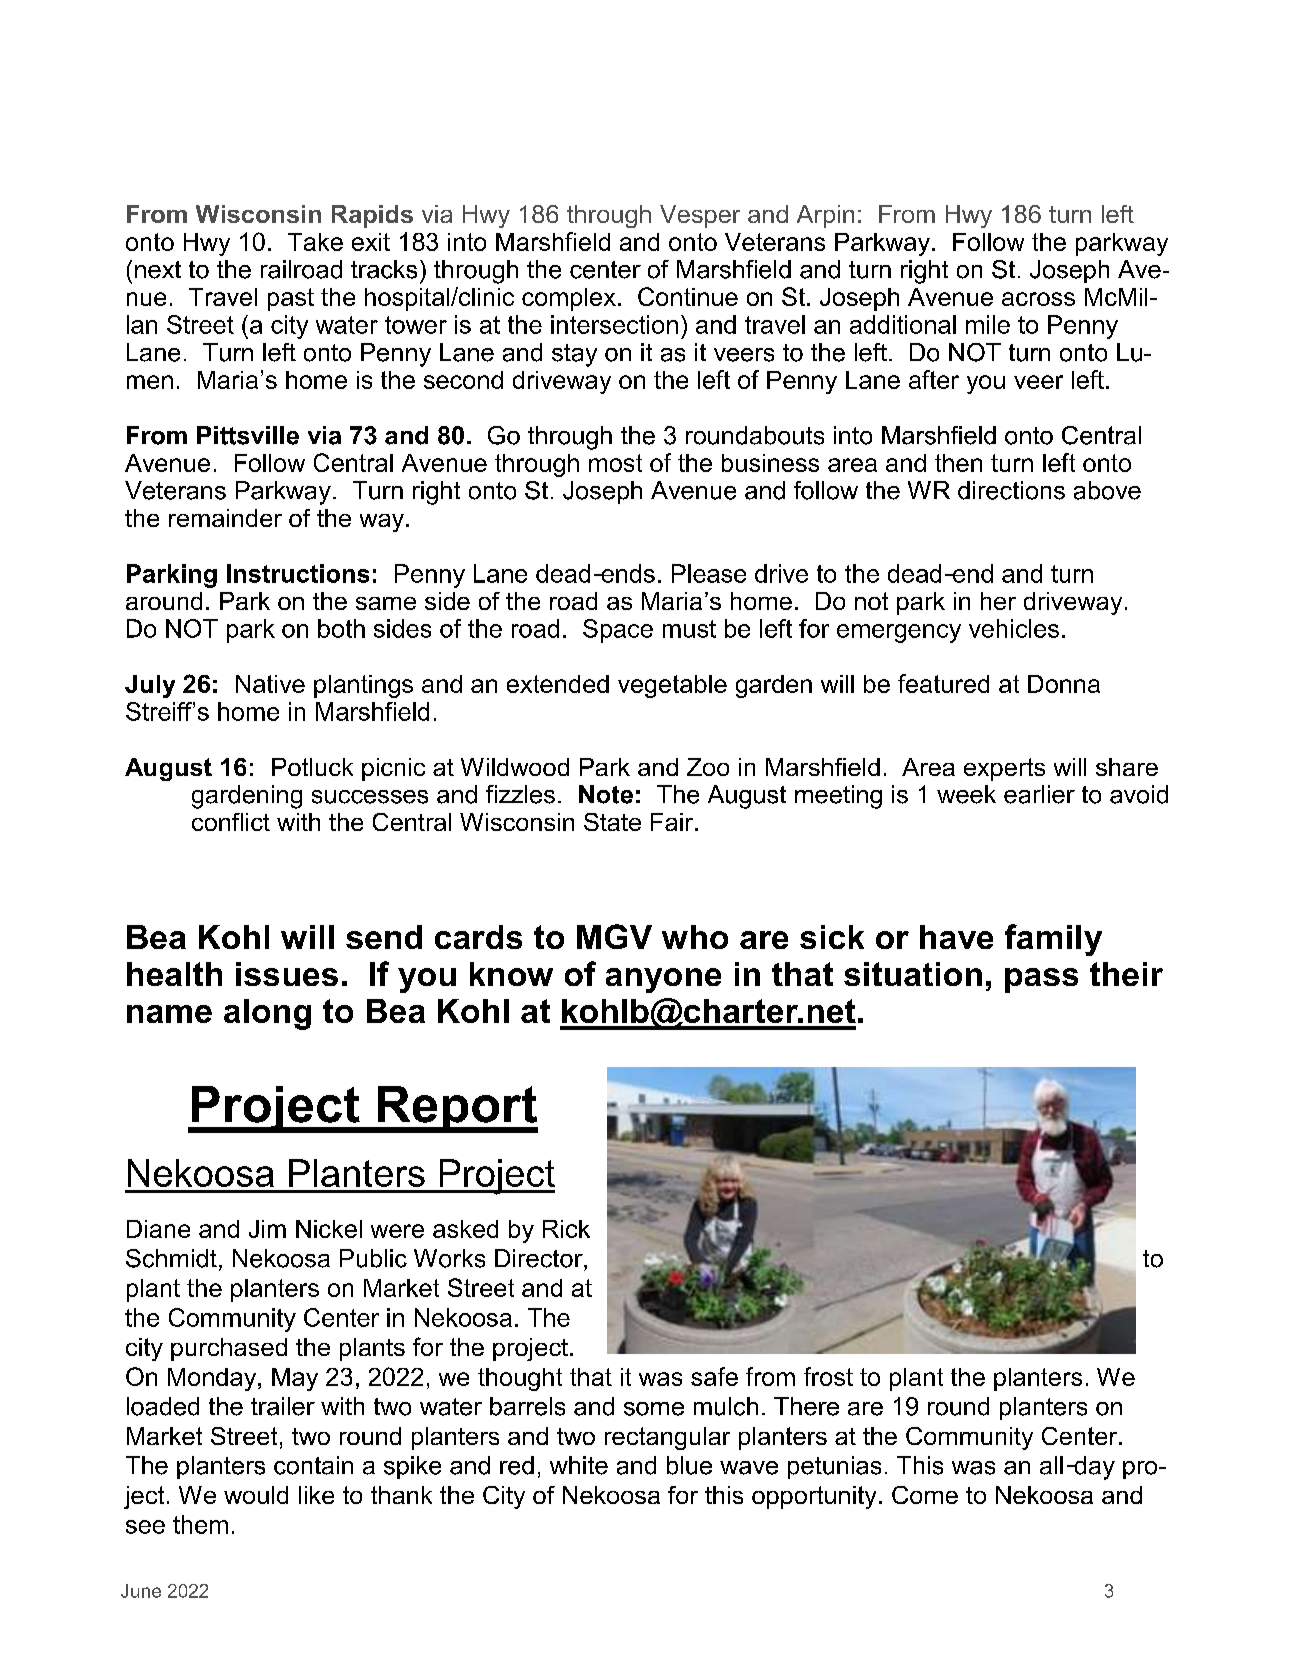  What do you see at coordinates (1064, 684) in the image?
I see `Donna` at bounding box center [1064, 684].
